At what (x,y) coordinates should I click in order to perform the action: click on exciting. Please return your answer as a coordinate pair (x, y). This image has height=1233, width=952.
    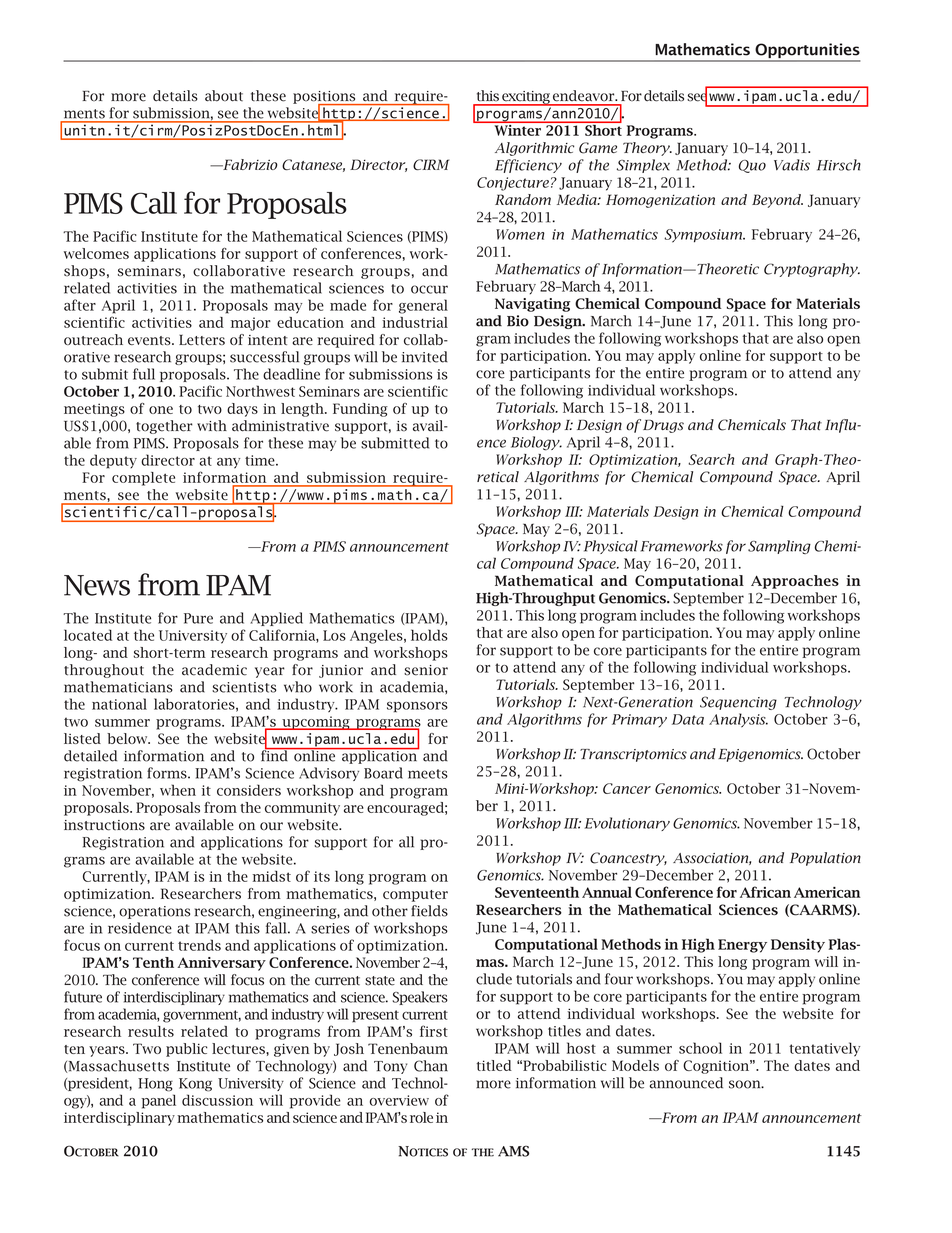
    Looking at the image, I should click on (526, 98).
